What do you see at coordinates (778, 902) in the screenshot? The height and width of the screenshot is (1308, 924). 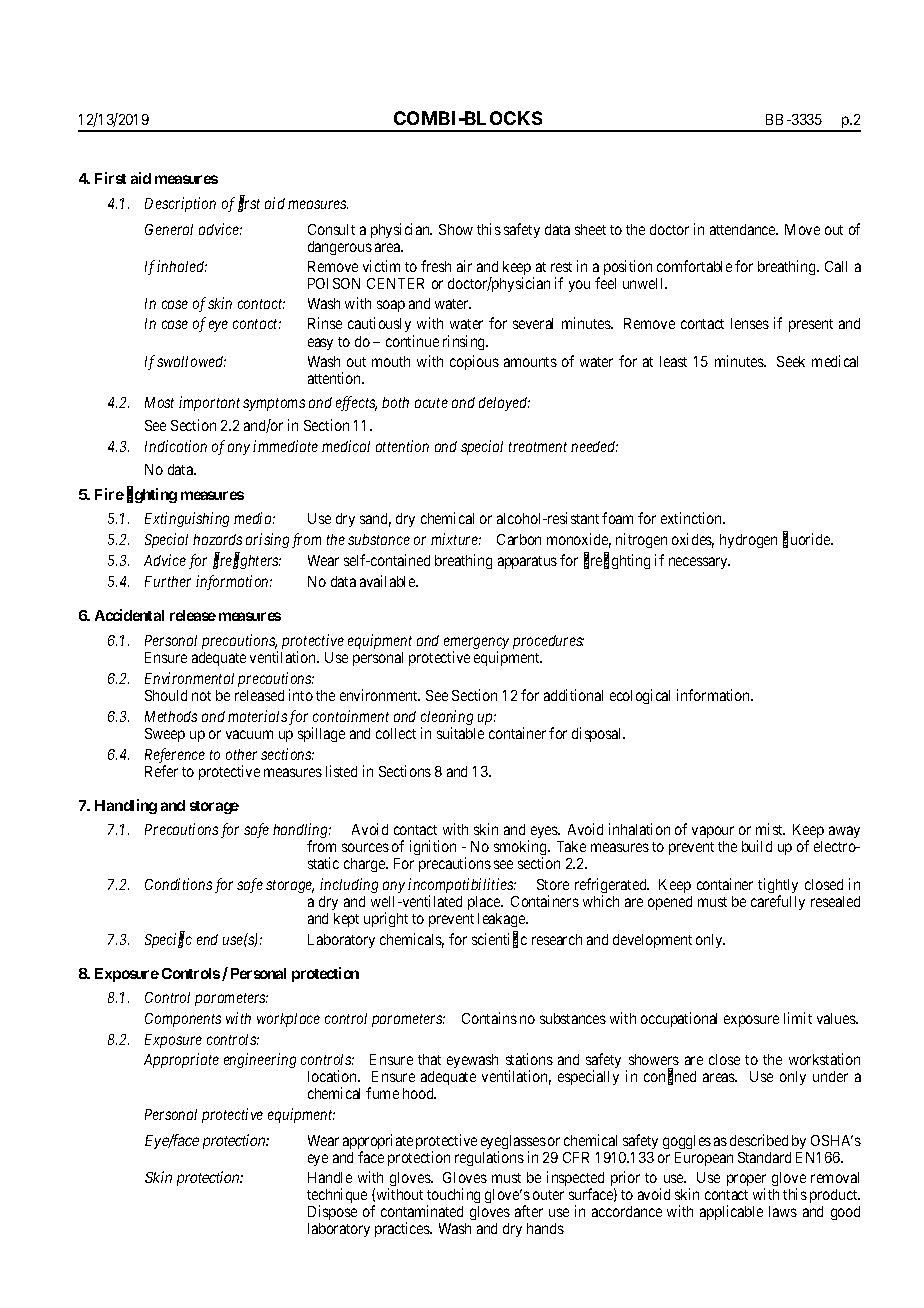 I see `carefully` at bounding box center [778, 902].
